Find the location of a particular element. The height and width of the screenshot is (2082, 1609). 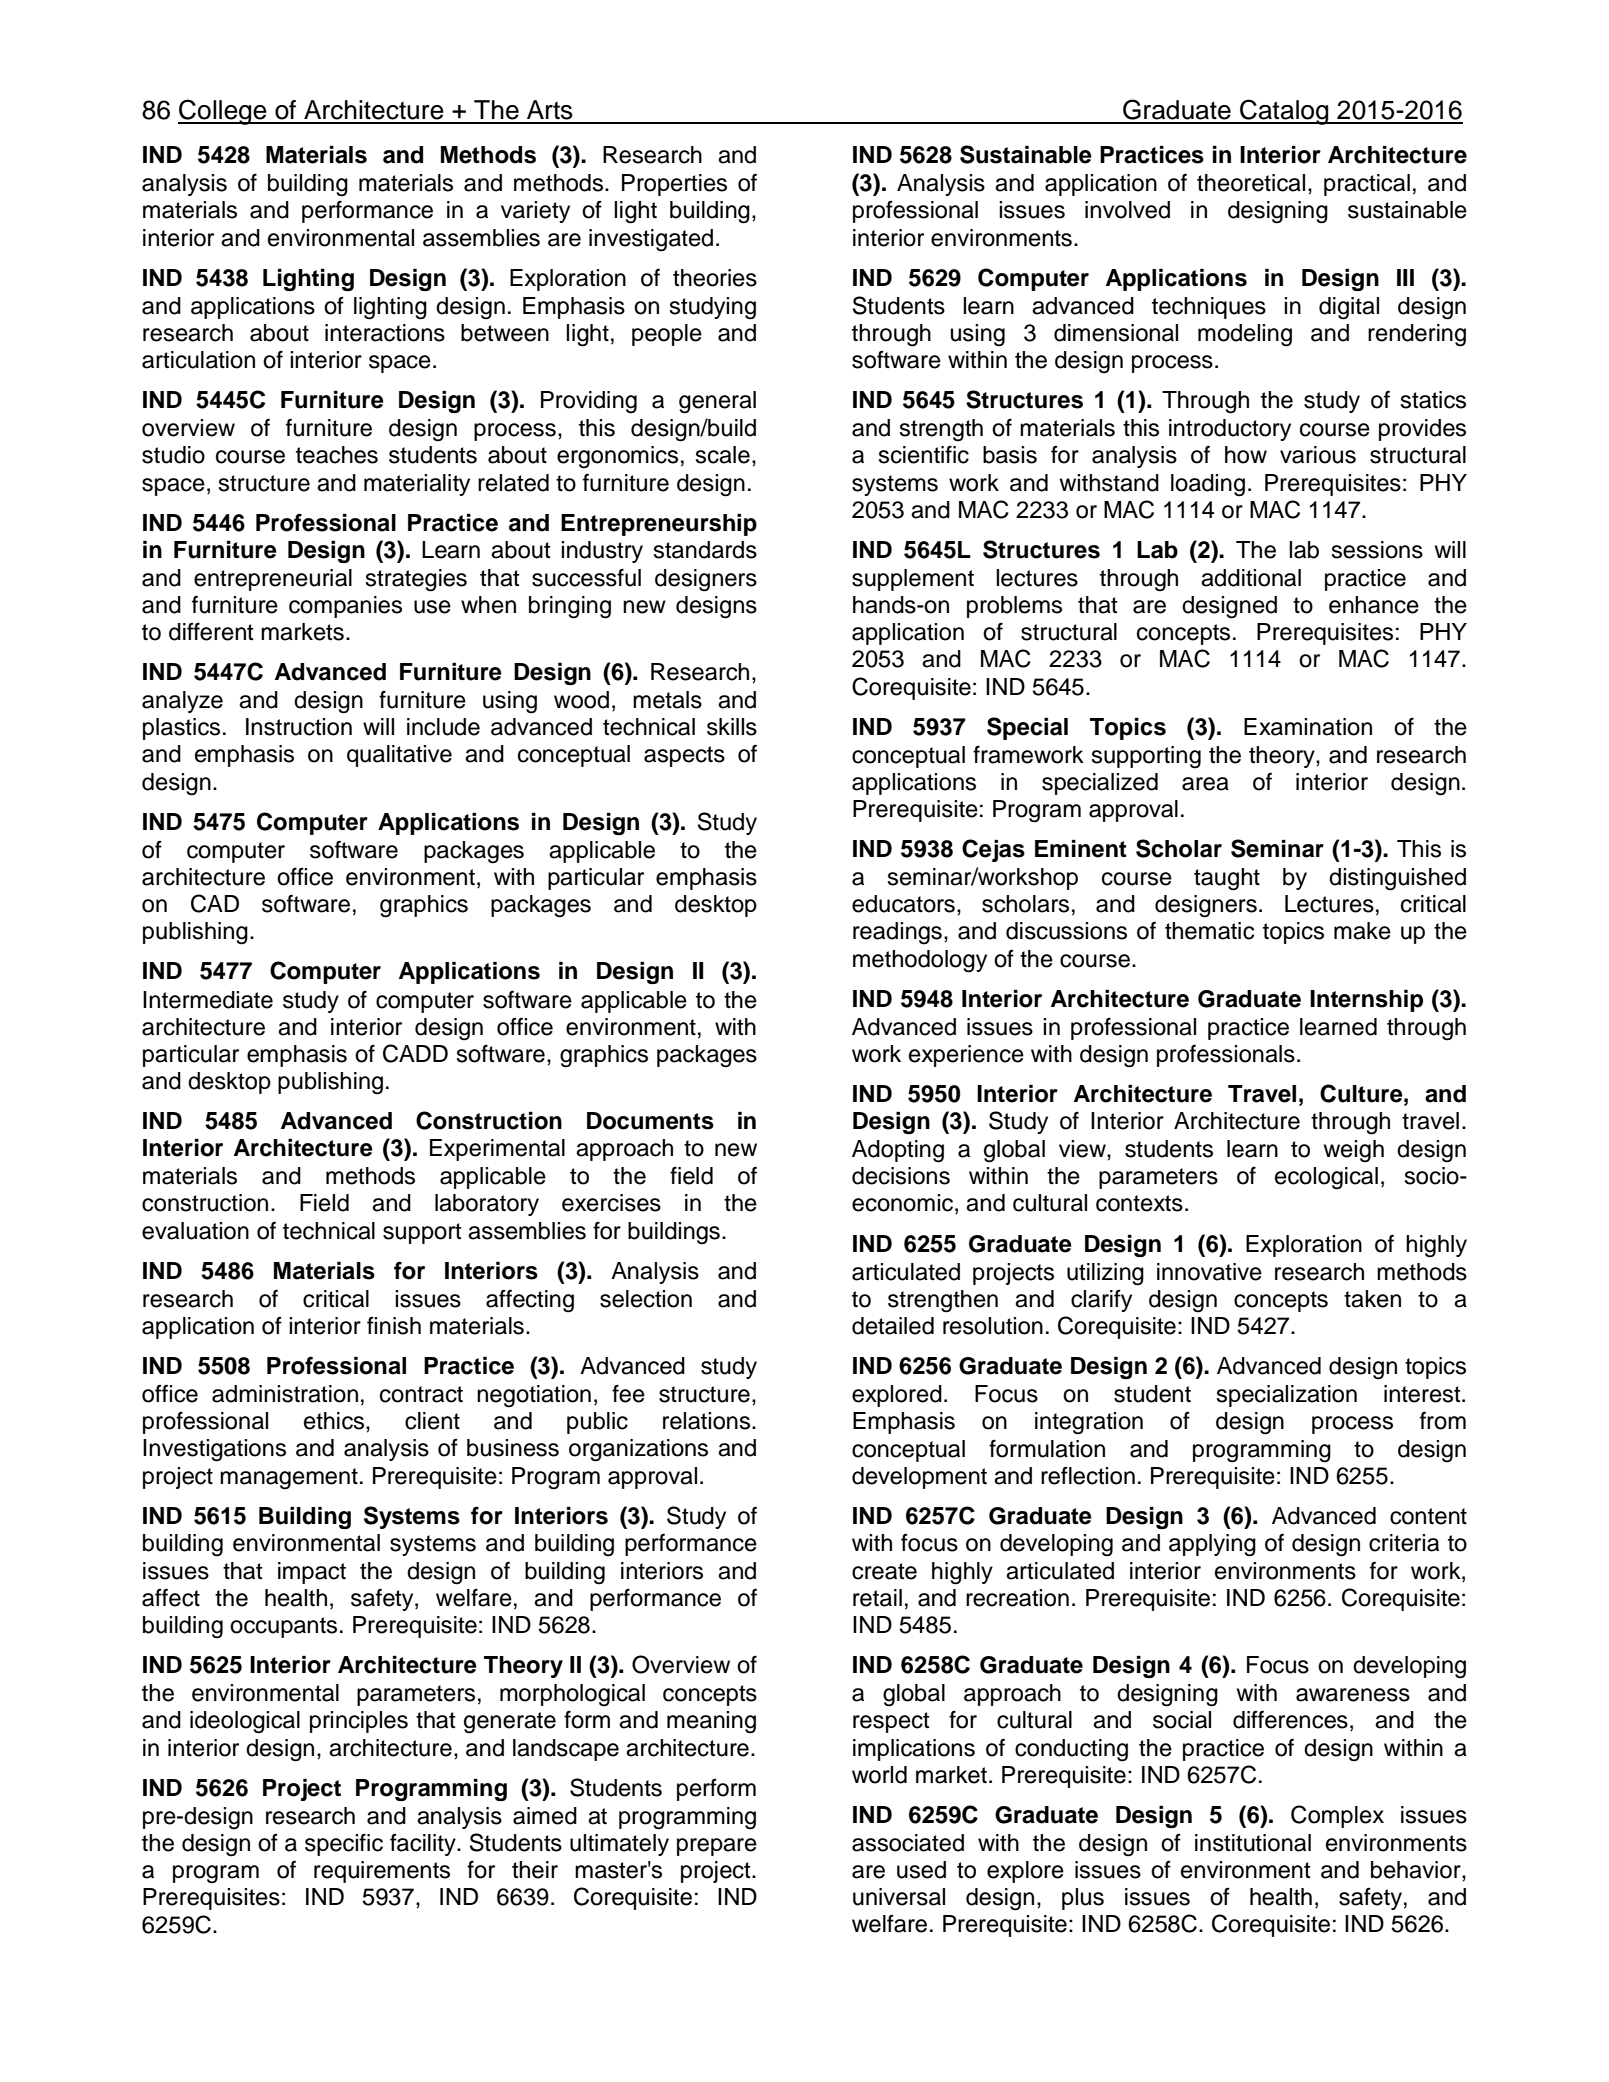

specific is located at coordinates (344, 1844).
